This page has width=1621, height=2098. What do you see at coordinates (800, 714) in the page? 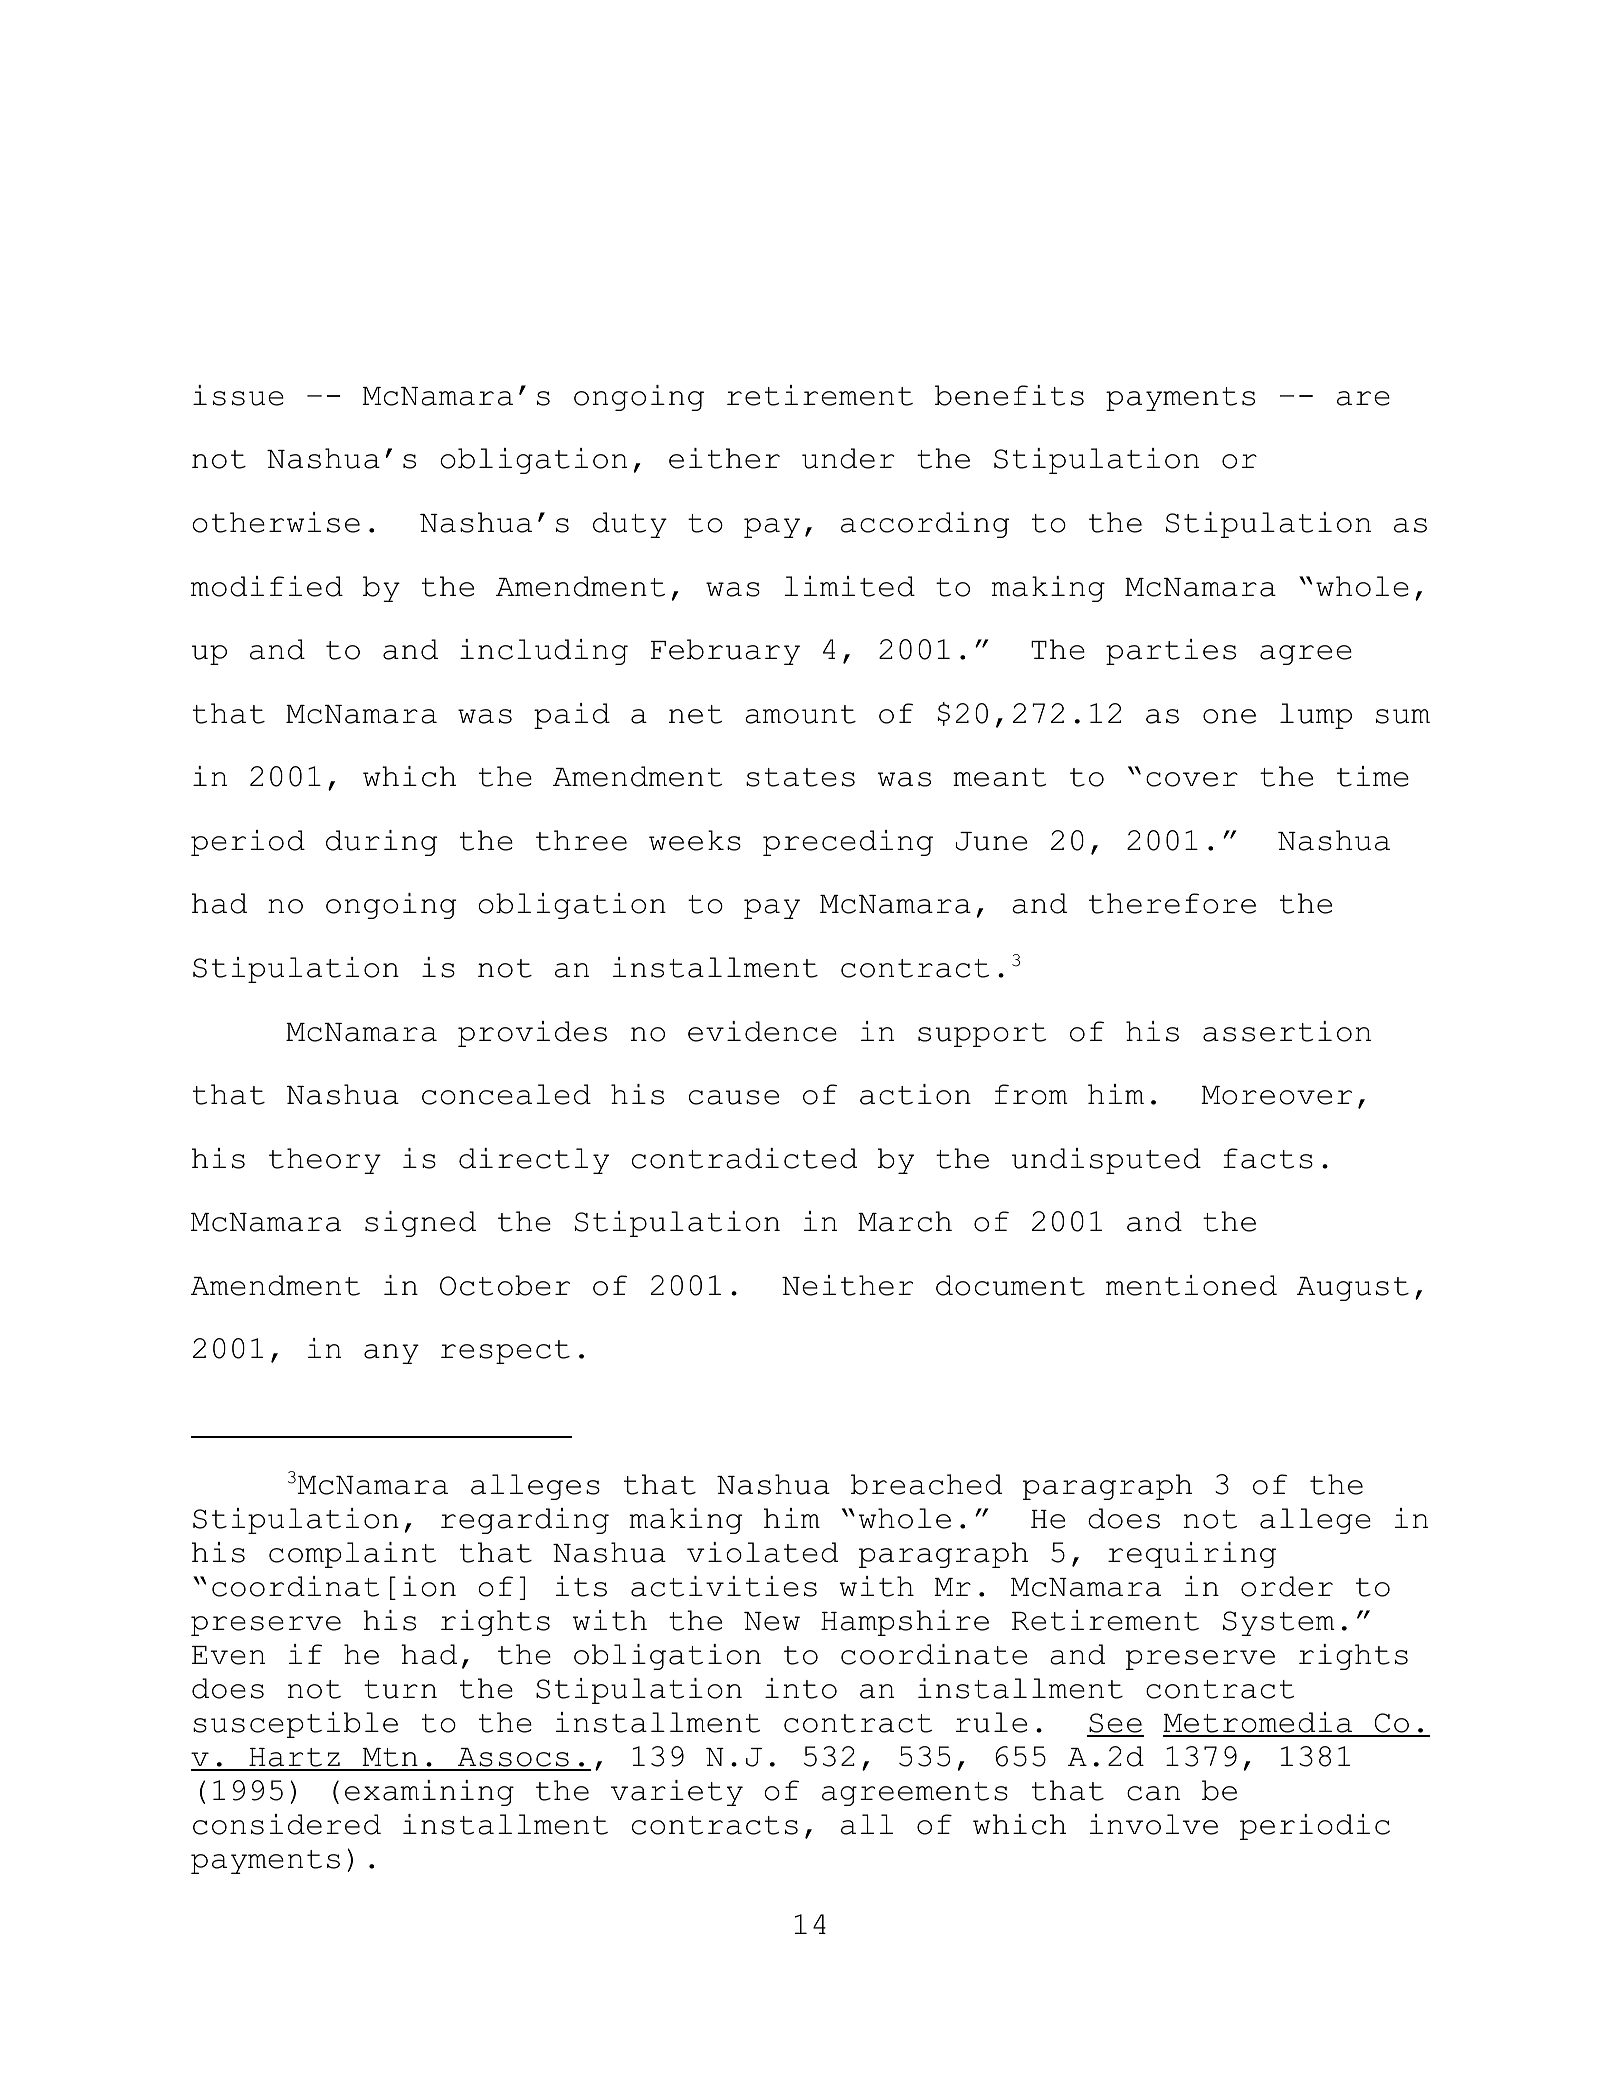
I see `amount` at bounding box center [800, 714].
